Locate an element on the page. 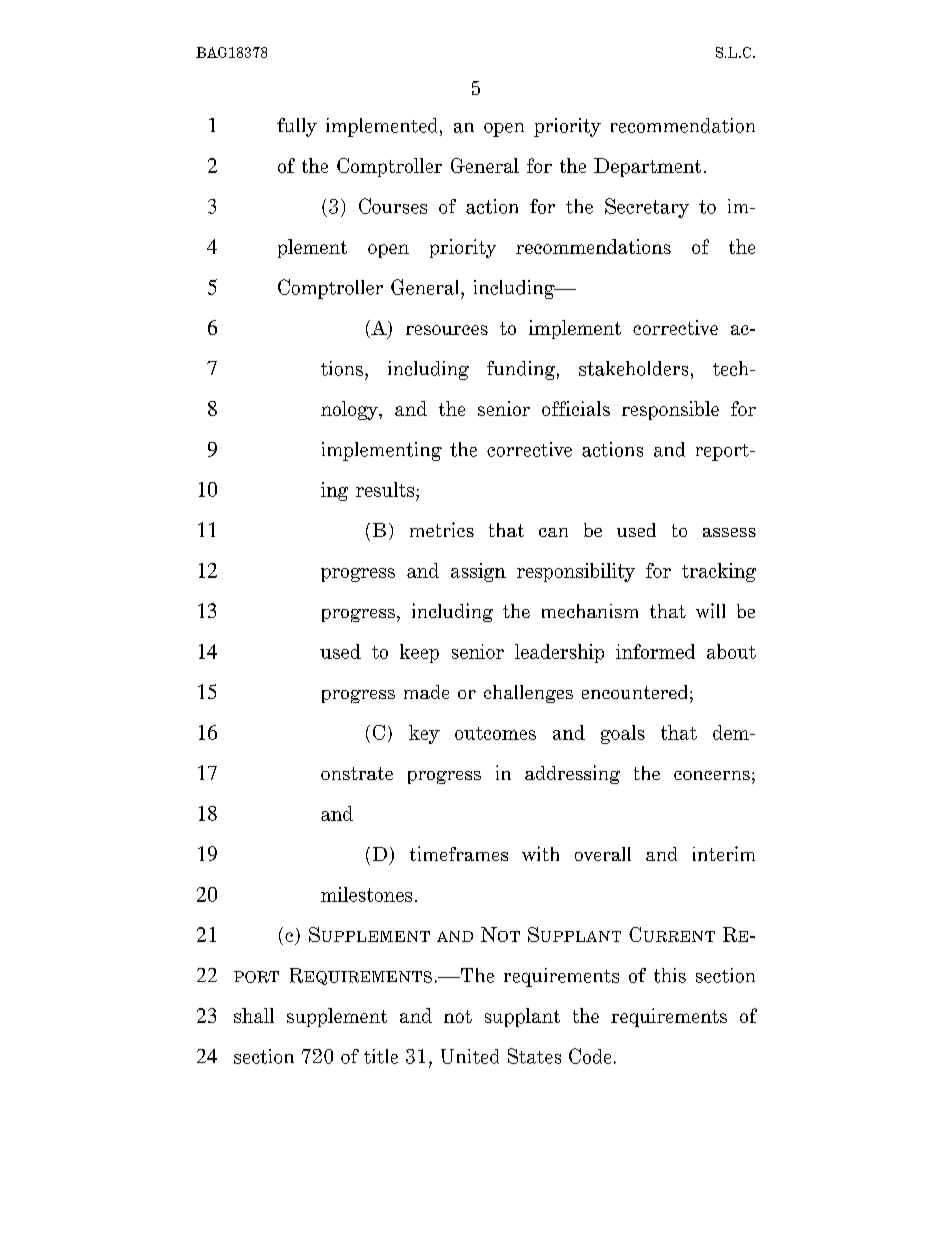  fully is located at coordinates (297, 127).
